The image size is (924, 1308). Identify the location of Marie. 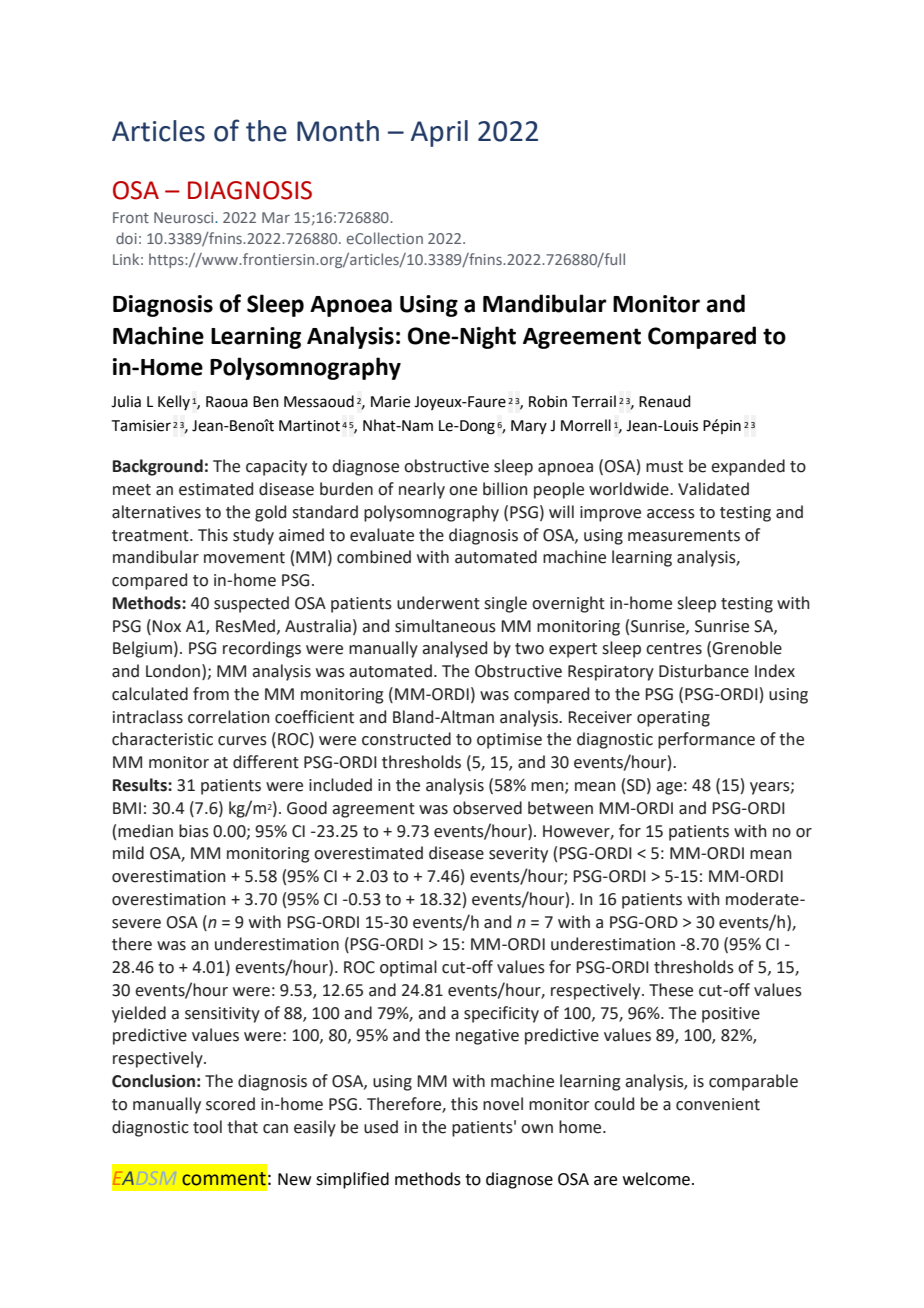
(390, 402).
